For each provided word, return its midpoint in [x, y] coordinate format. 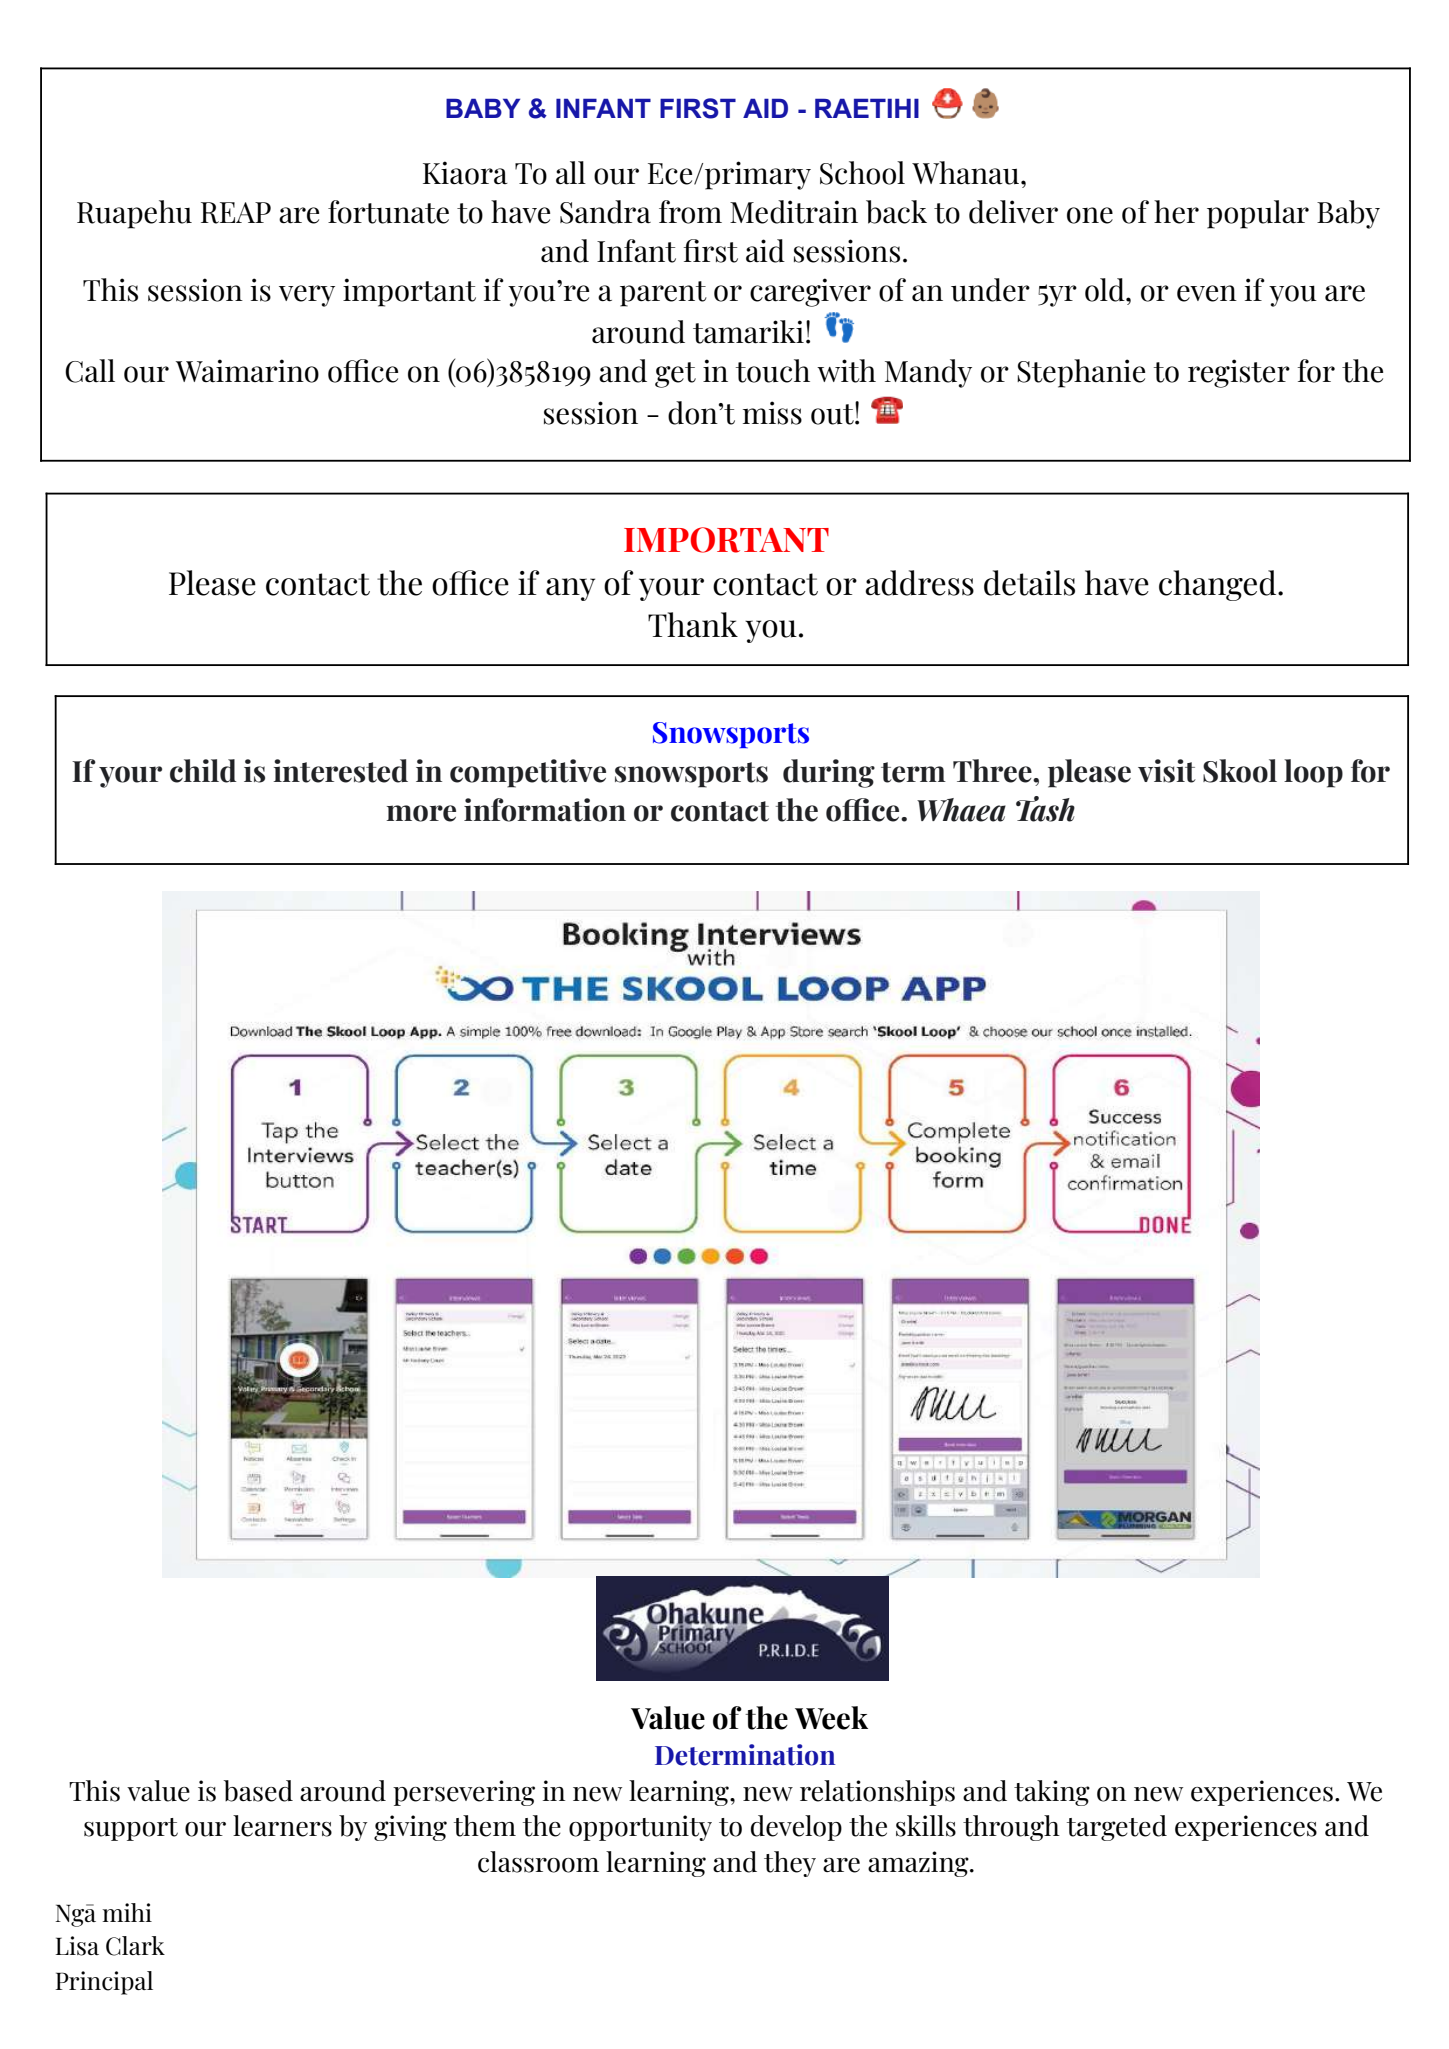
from [690, 212]
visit [1167, 771]
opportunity [640, 1828]
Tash [1045, 809]
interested [340, 771]
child [203, 771]
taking [1052, 1793]
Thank [693, 625]
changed [1219, 585]
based [258, 1791]
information [545, 810]
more [421, 813]
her [1176, 212]
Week [831, 1718]
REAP [236, 213]
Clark [135, 1946]
